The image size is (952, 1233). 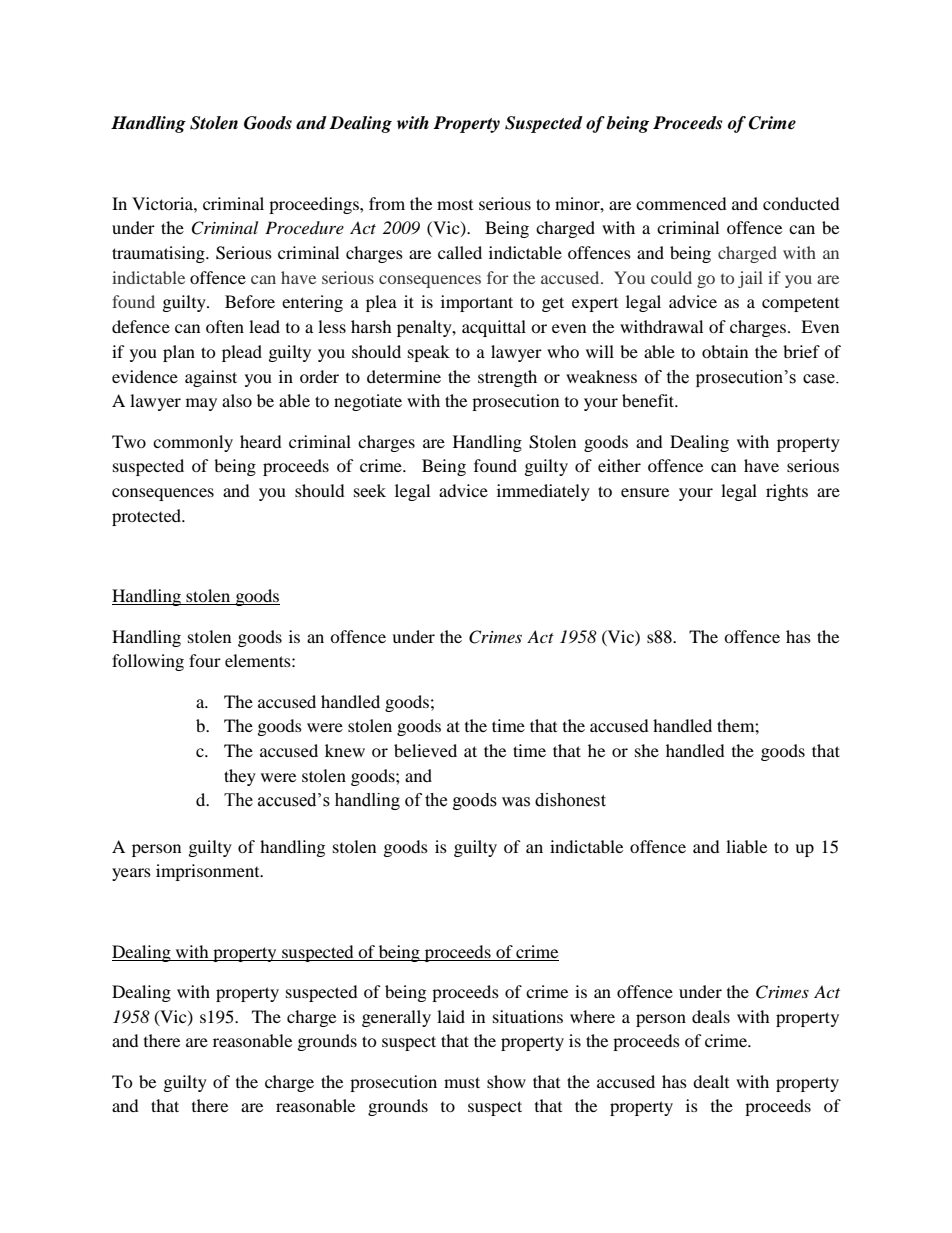 I want to click on protected, so click(x=148, y=517).
